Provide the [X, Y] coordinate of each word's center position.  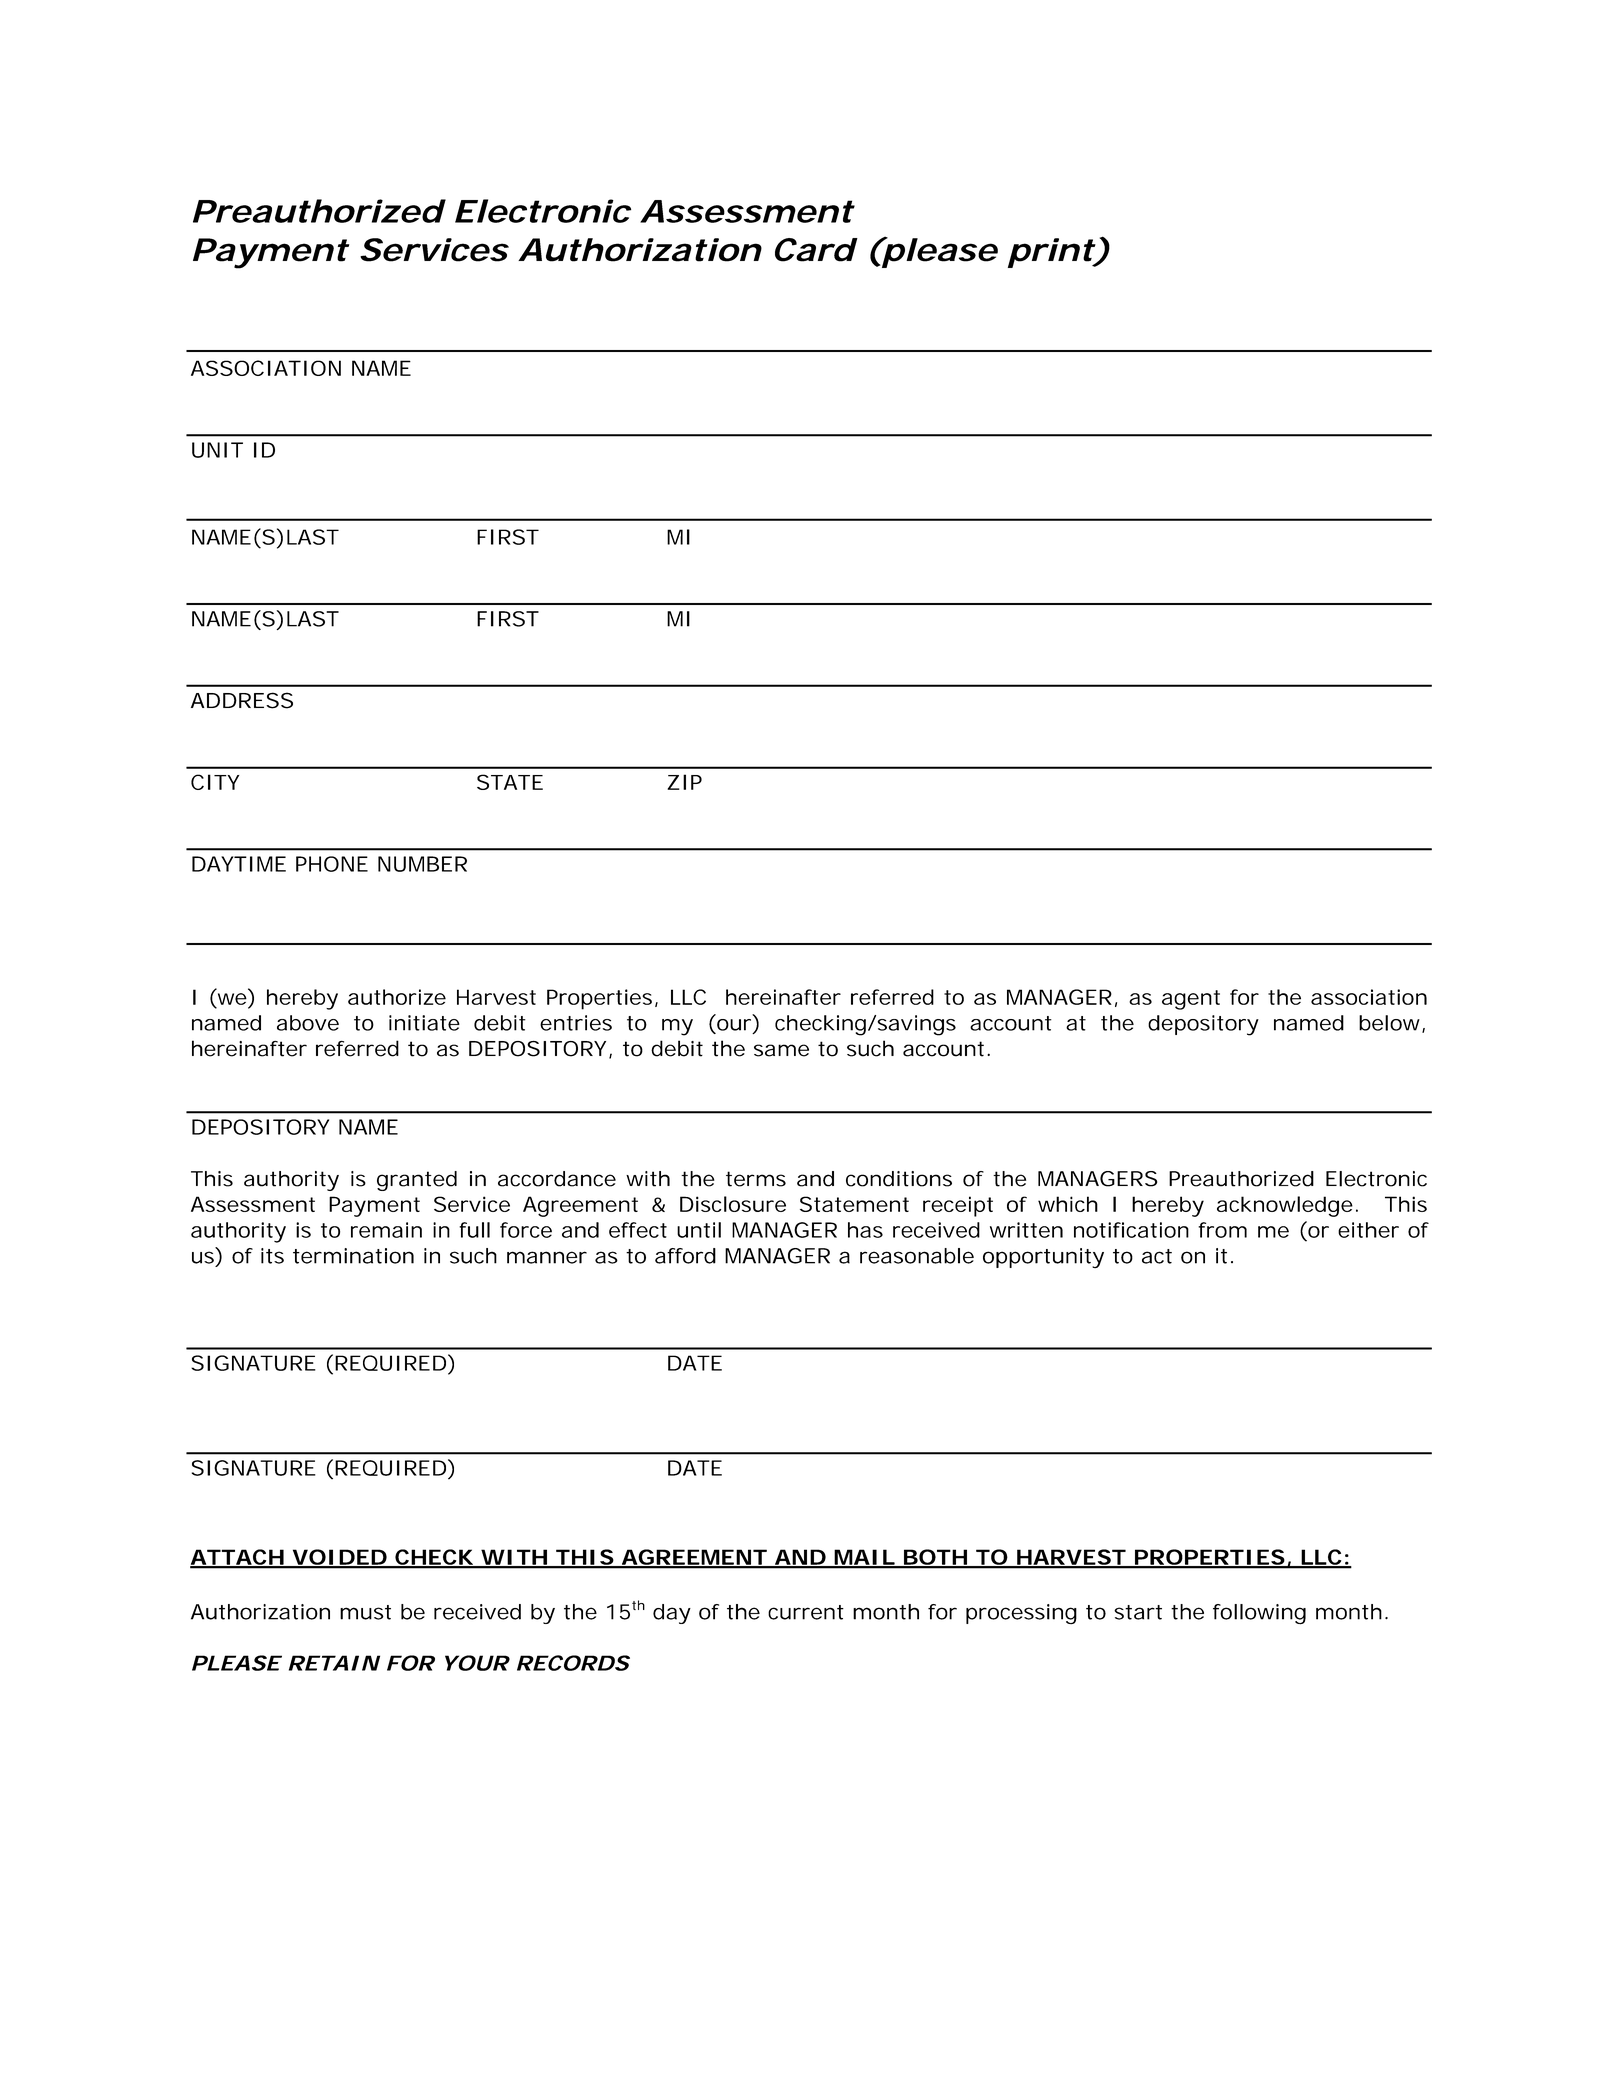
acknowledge [1285, 1206]
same [781, 1050]
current [806, 1612]
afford [685, 1256]
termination [353, 1256]
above [308, 1023]
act [1157, 1256]
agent [1191, 1000]
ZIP [684, 782]
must [365, 1612]
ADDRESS [242, 700]
